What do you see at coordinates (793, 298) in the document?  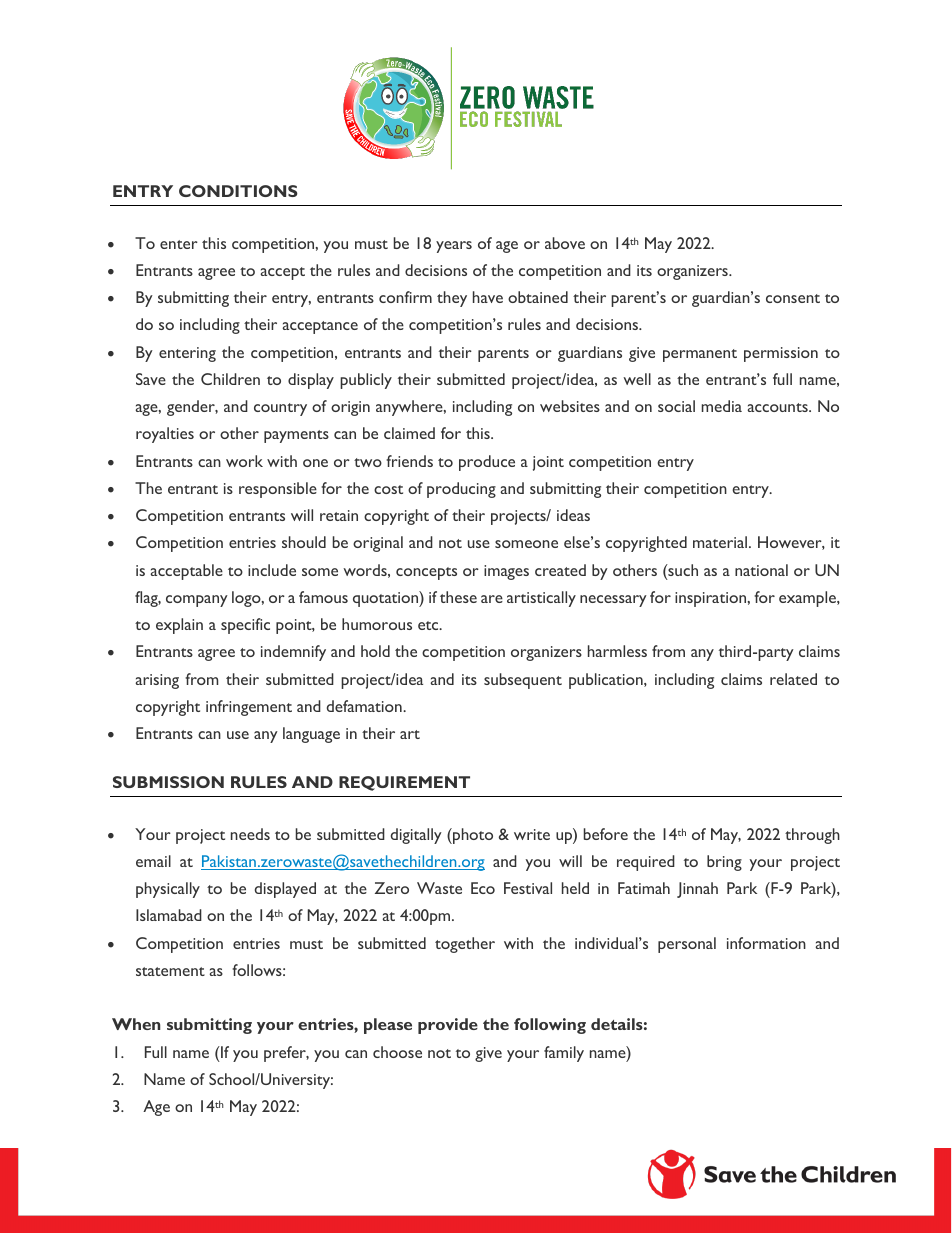 I see `consent` at bounding box center [793, 298].
